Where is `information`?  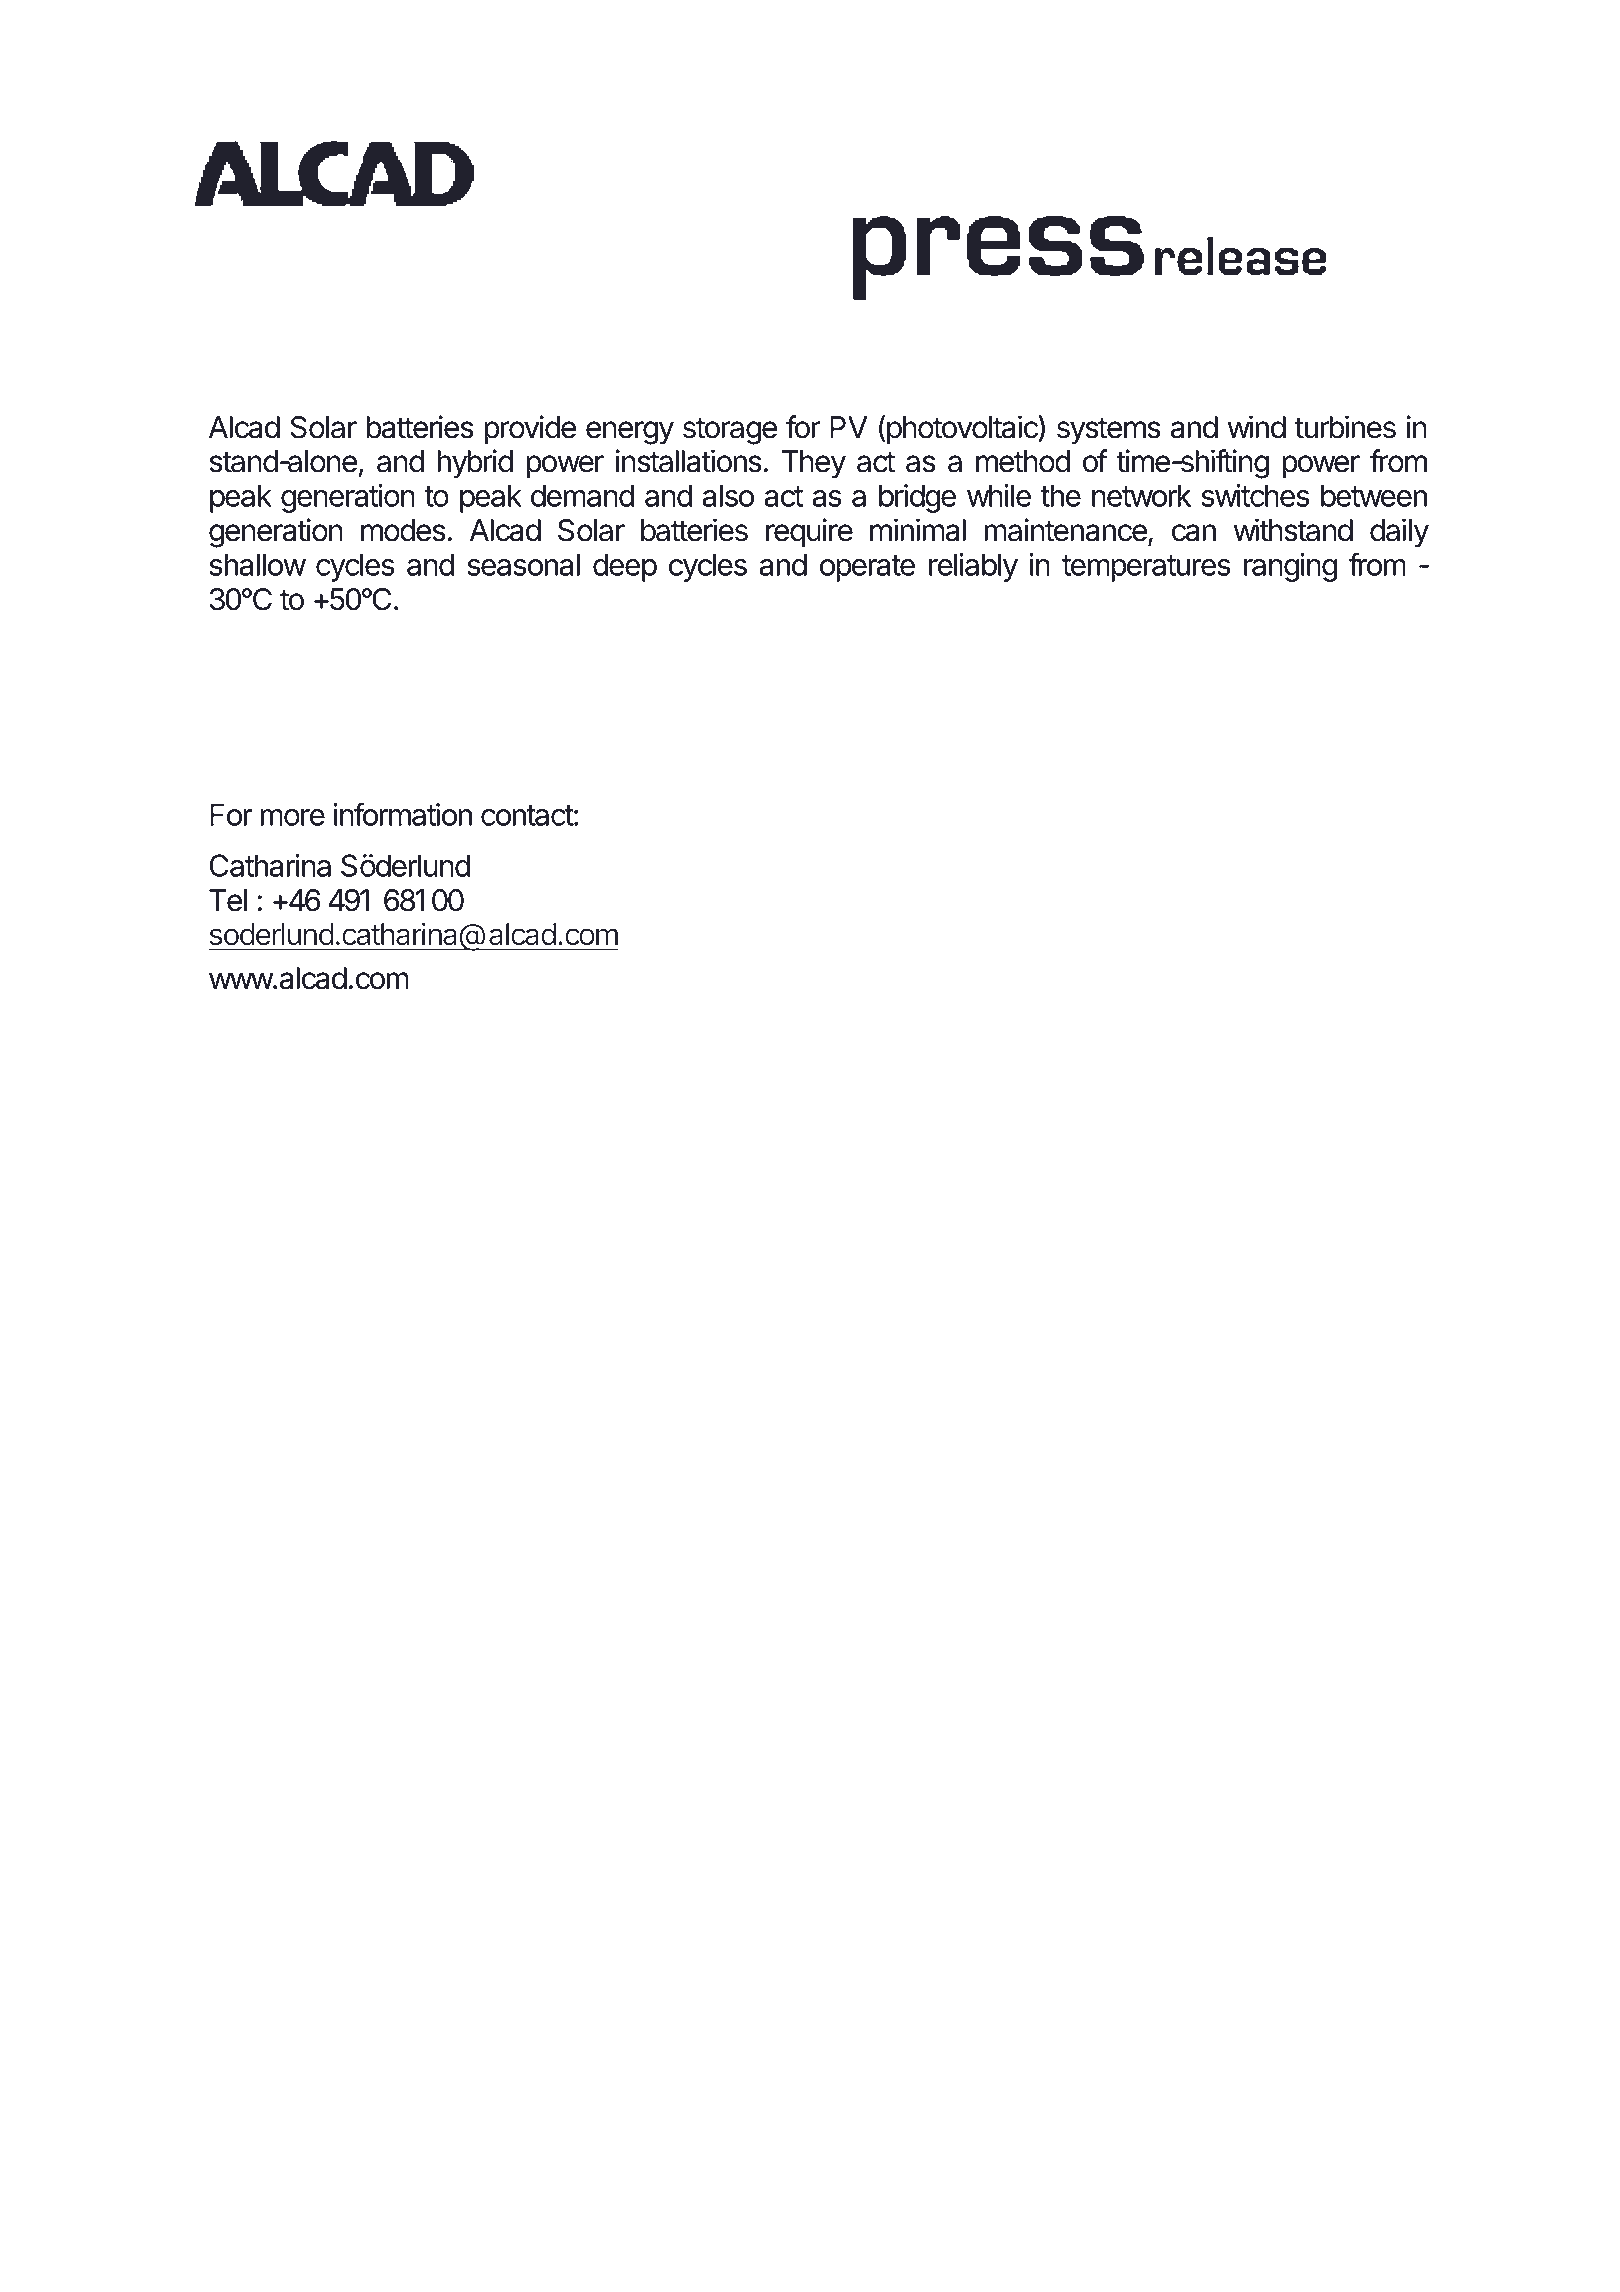
information is located at coordinates (403, 814).
